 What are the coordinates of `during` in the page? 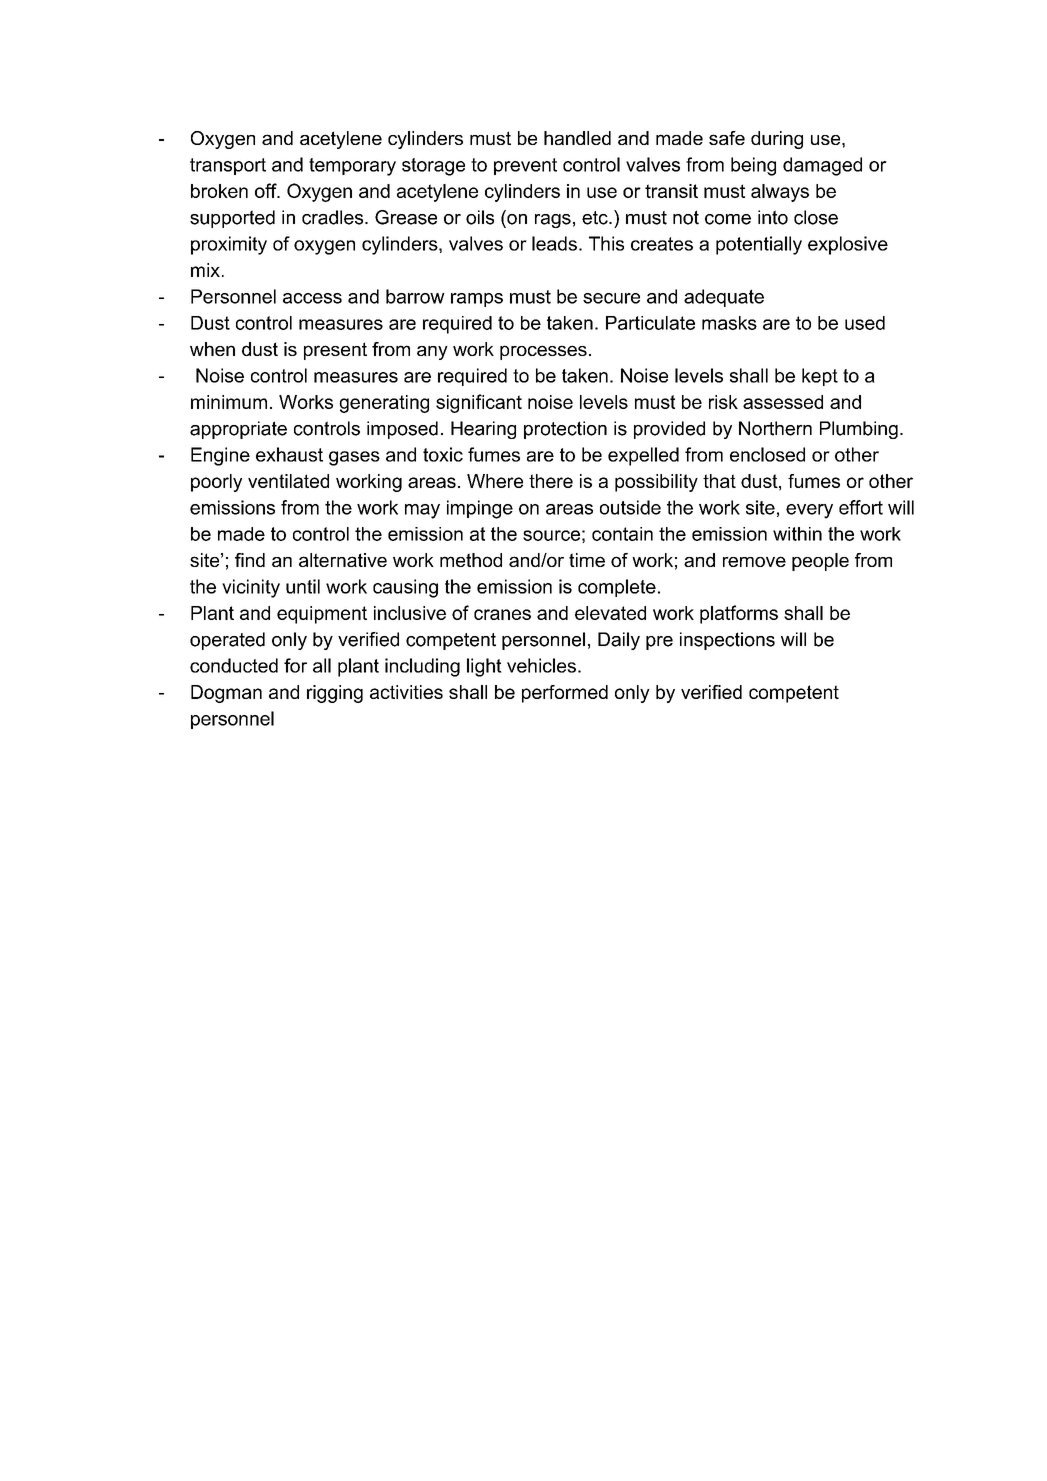 It's located at (777, 140).
